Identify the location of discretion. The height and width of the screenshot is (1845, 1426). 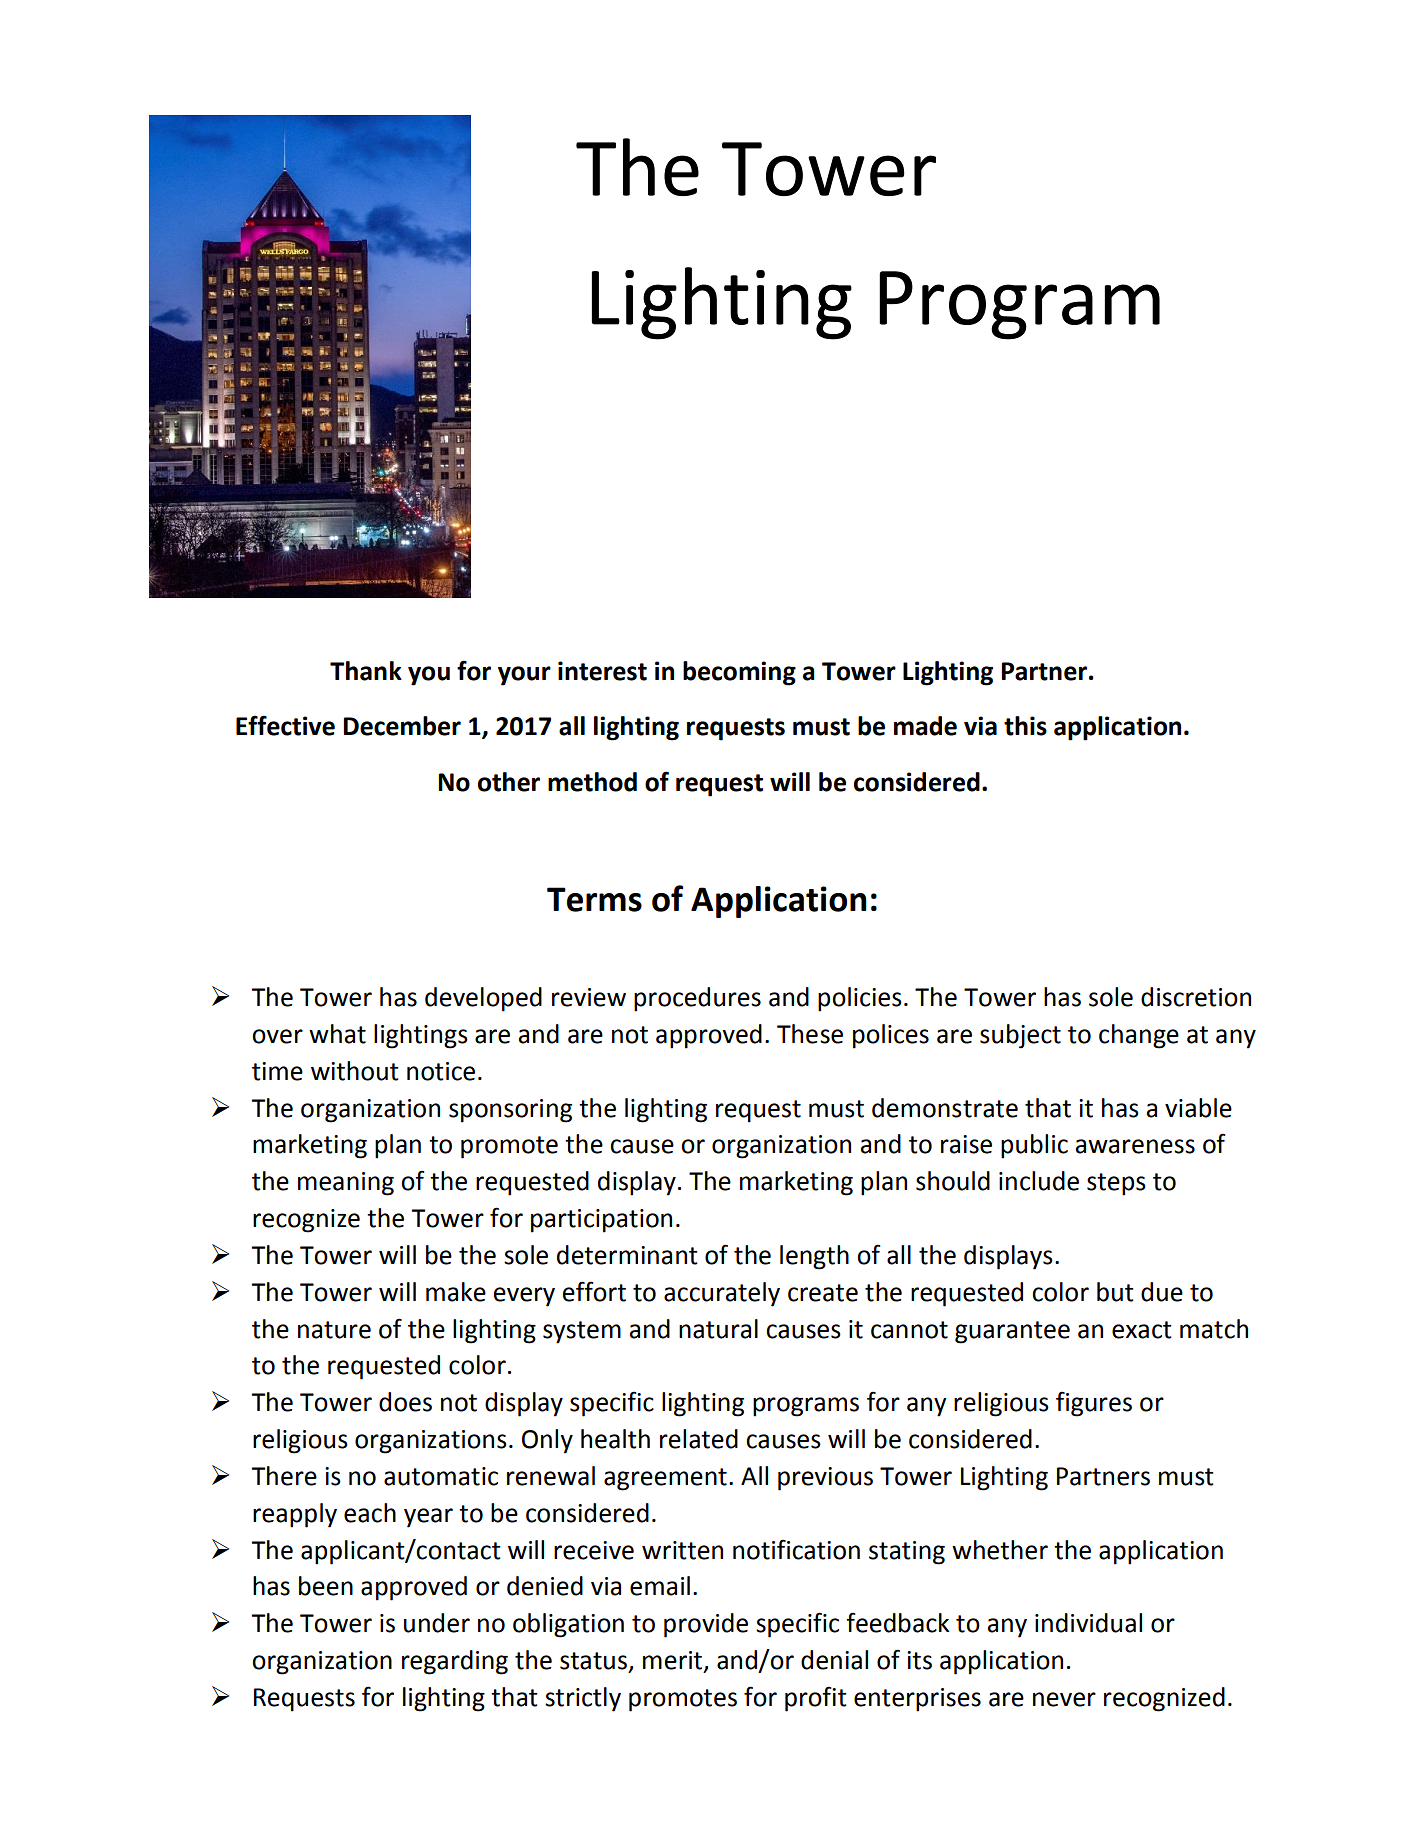
(1196, 997).
